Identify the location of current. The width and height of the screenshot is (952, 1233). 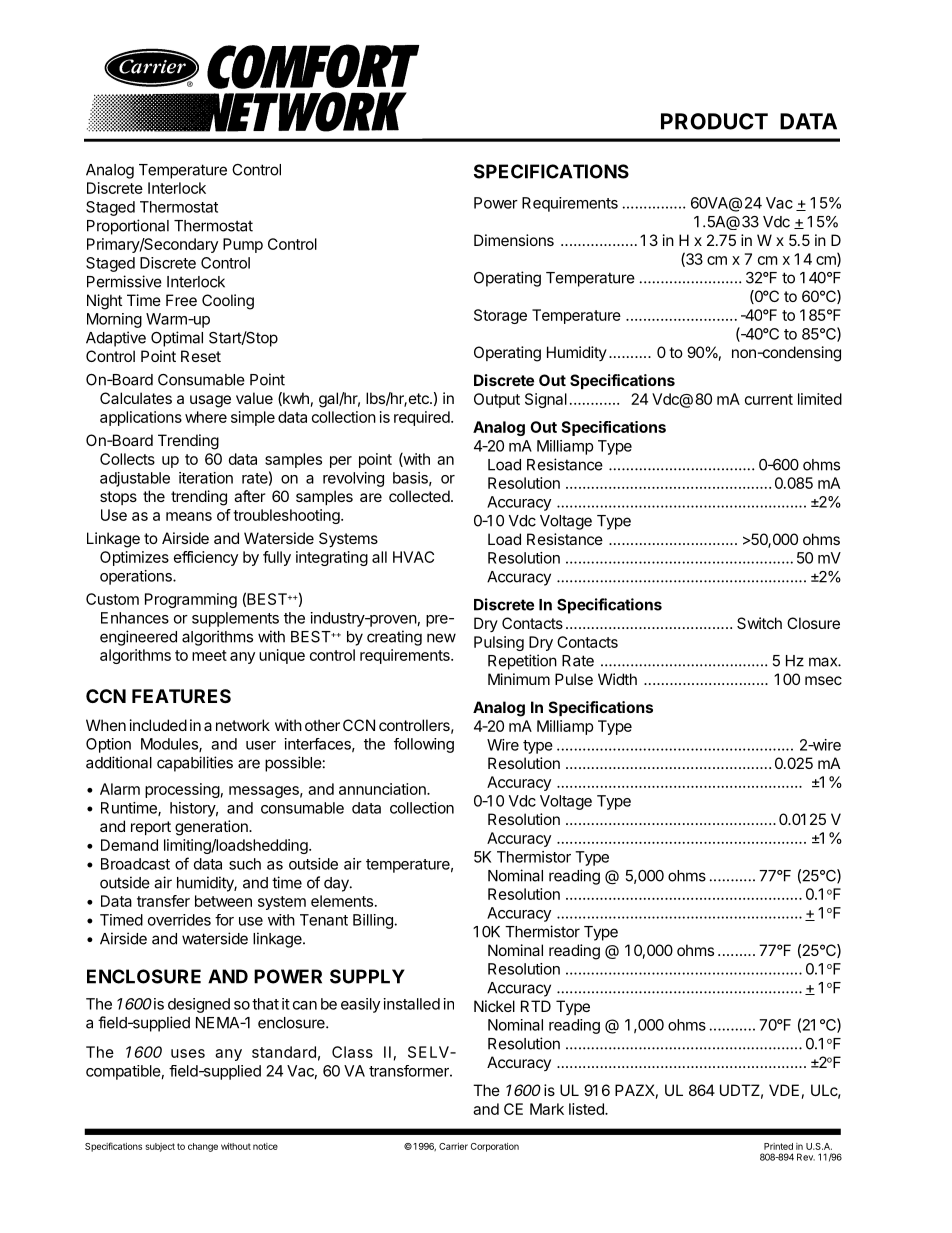
(769, 399).
